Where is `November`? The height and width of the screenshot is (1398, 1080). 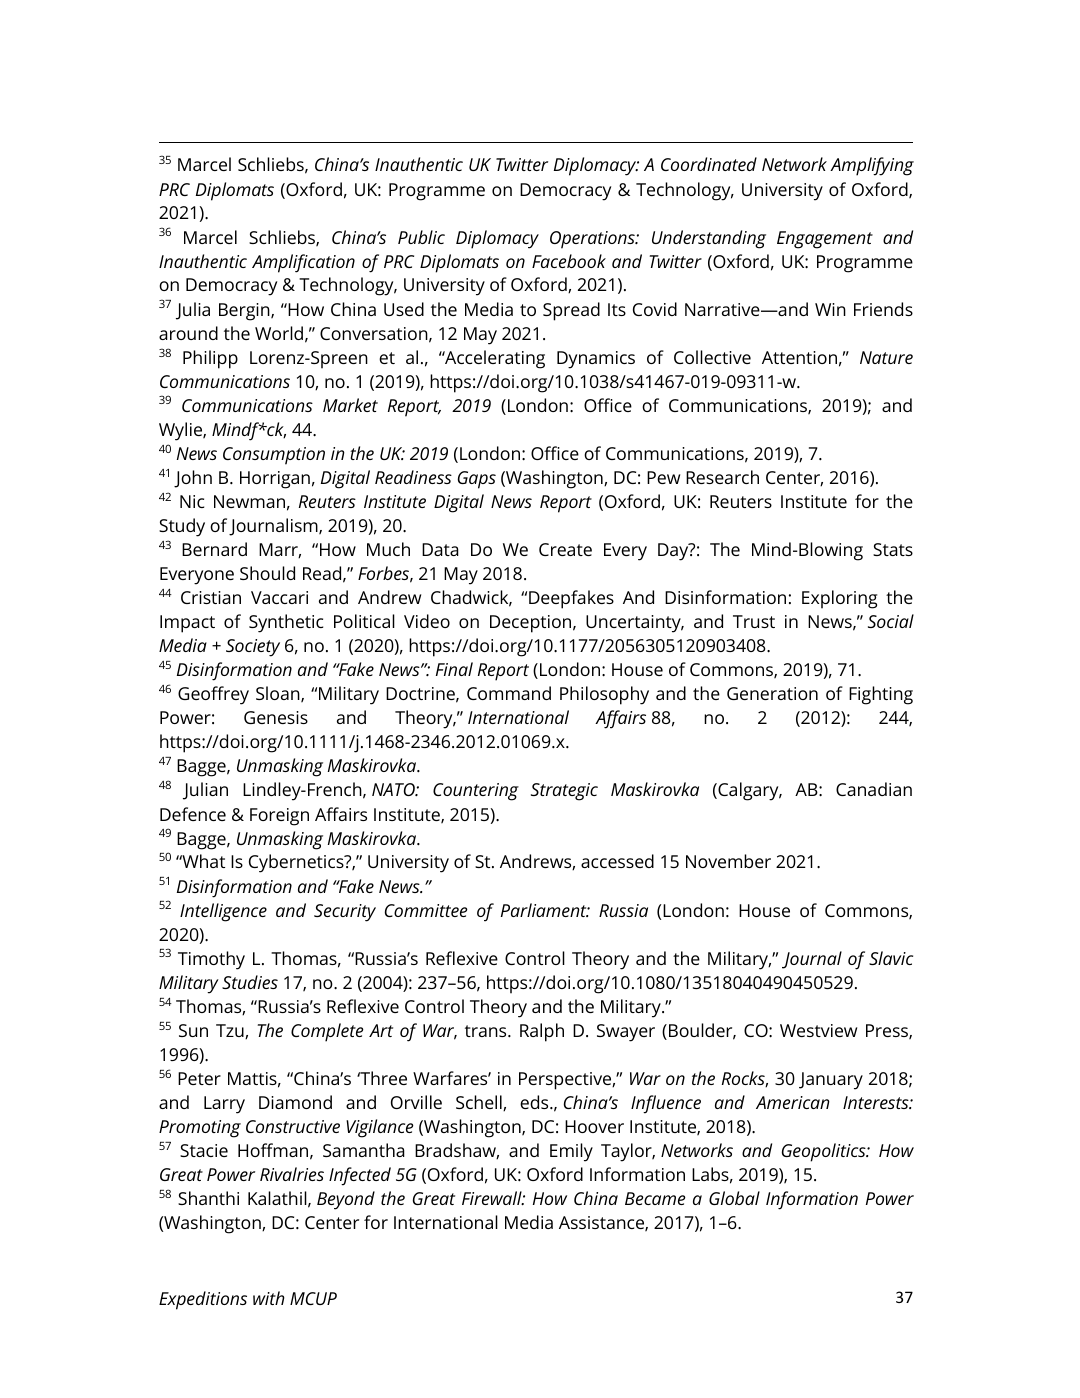 November is located at coordinates (728, 861).
